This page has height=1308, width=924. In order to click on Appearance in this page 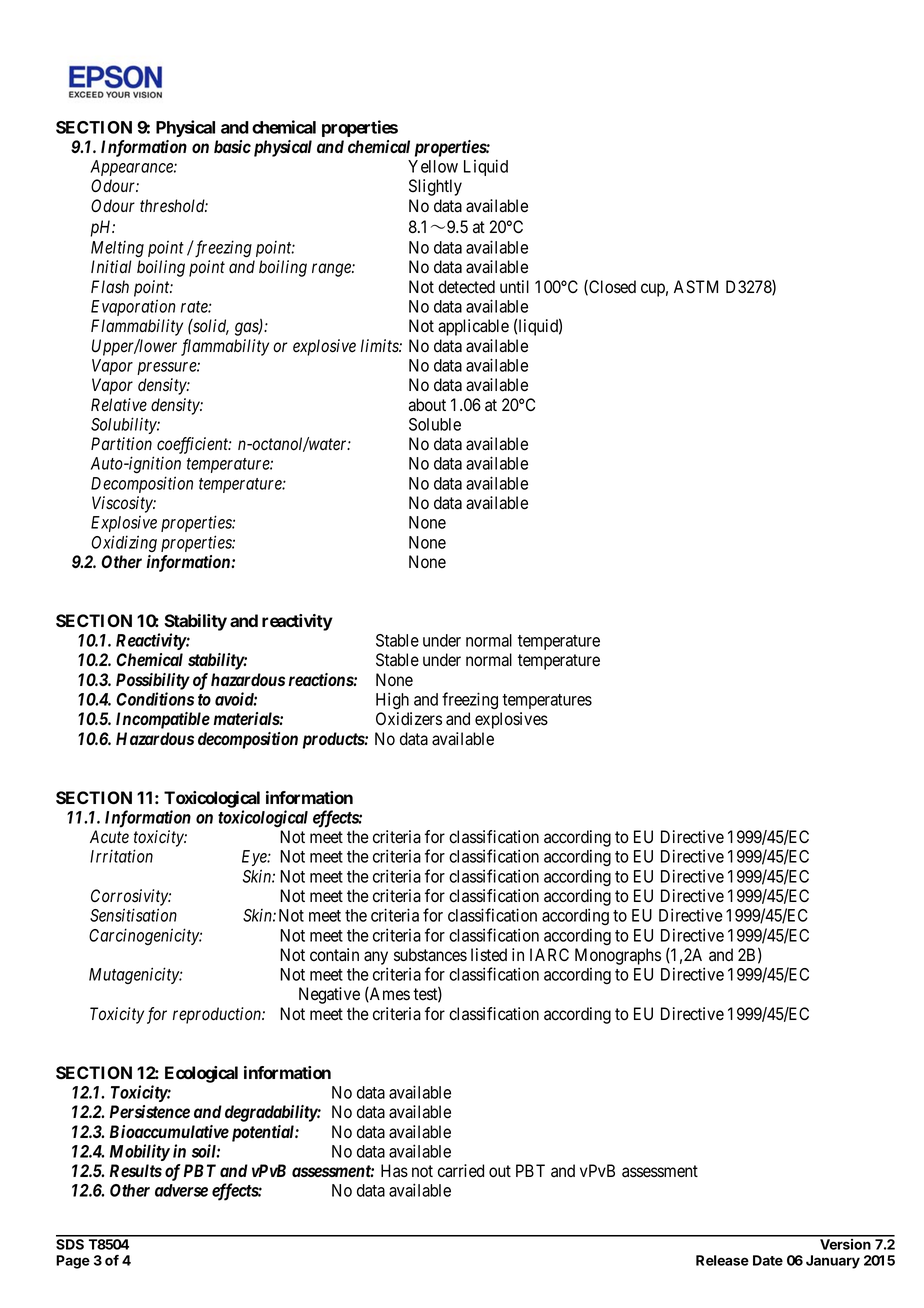, I will do `click(132, 168)`.
